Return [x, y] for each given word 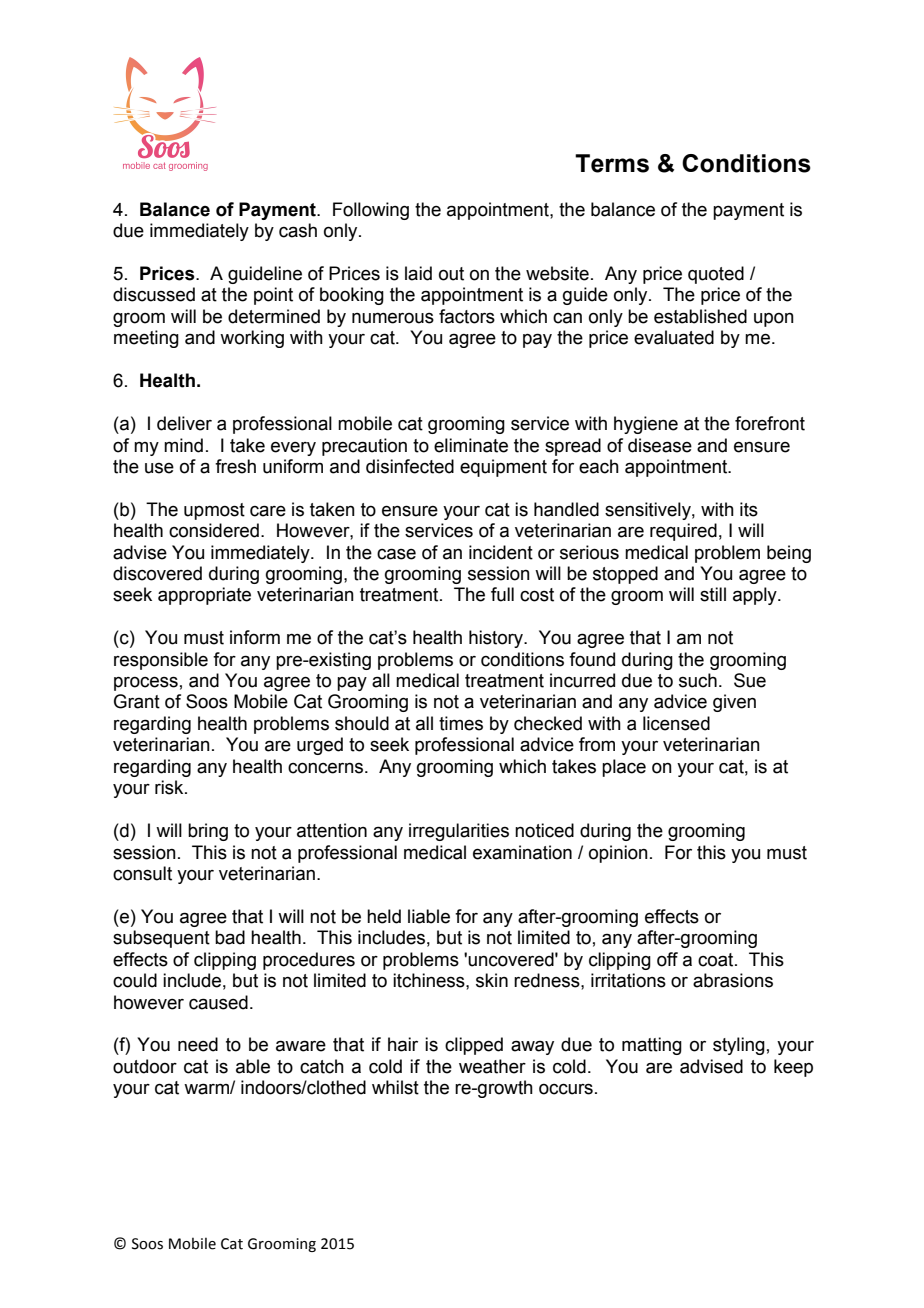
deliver [184, 423]
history [497, 639]
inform [255, 637]
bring [208, 832]
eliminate [471, 445]
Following [371, 211]
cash [298, 230]
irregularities [459, 832]
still [713, 594]
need [198, 1044]
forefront [770, 423]
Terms [612, 163]
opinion [618, 854]
